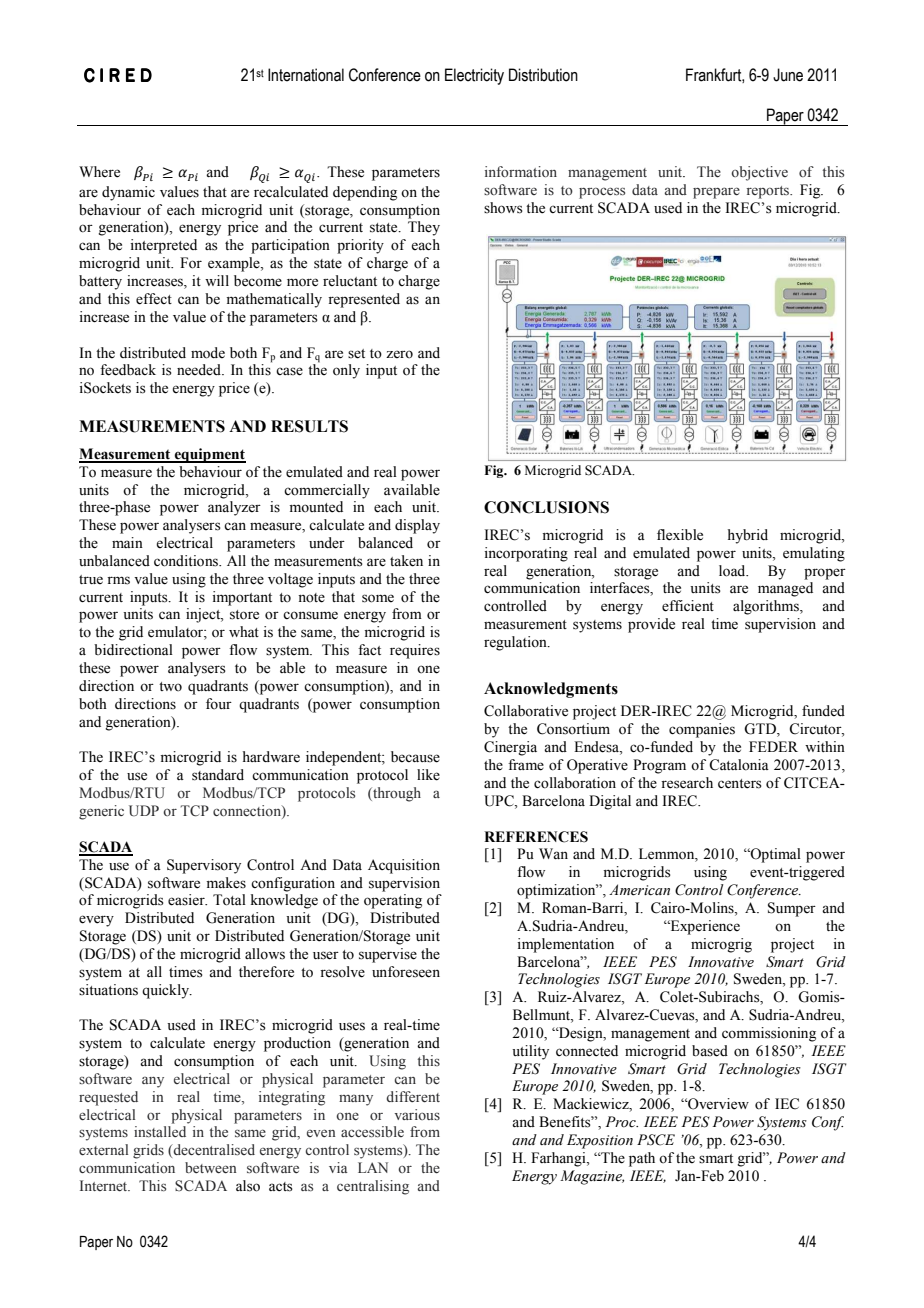 The image size is (924, 1308). What do you see at coordinates (417, 1114) in the page?
I see `various` at bounding box center [417, 1114].
